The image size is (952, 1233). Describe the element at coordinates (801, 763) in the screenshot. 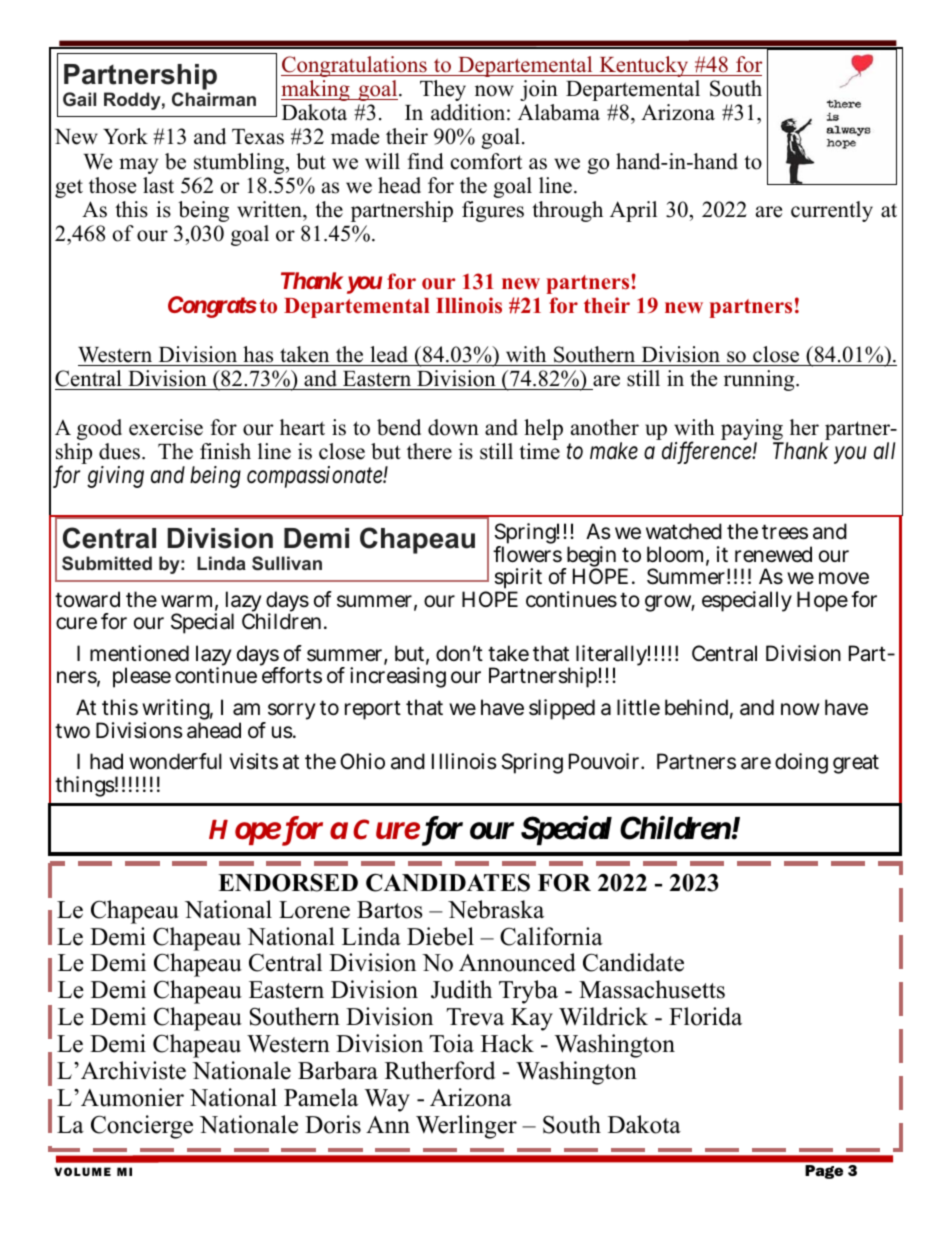

I see `doing` at that location.
